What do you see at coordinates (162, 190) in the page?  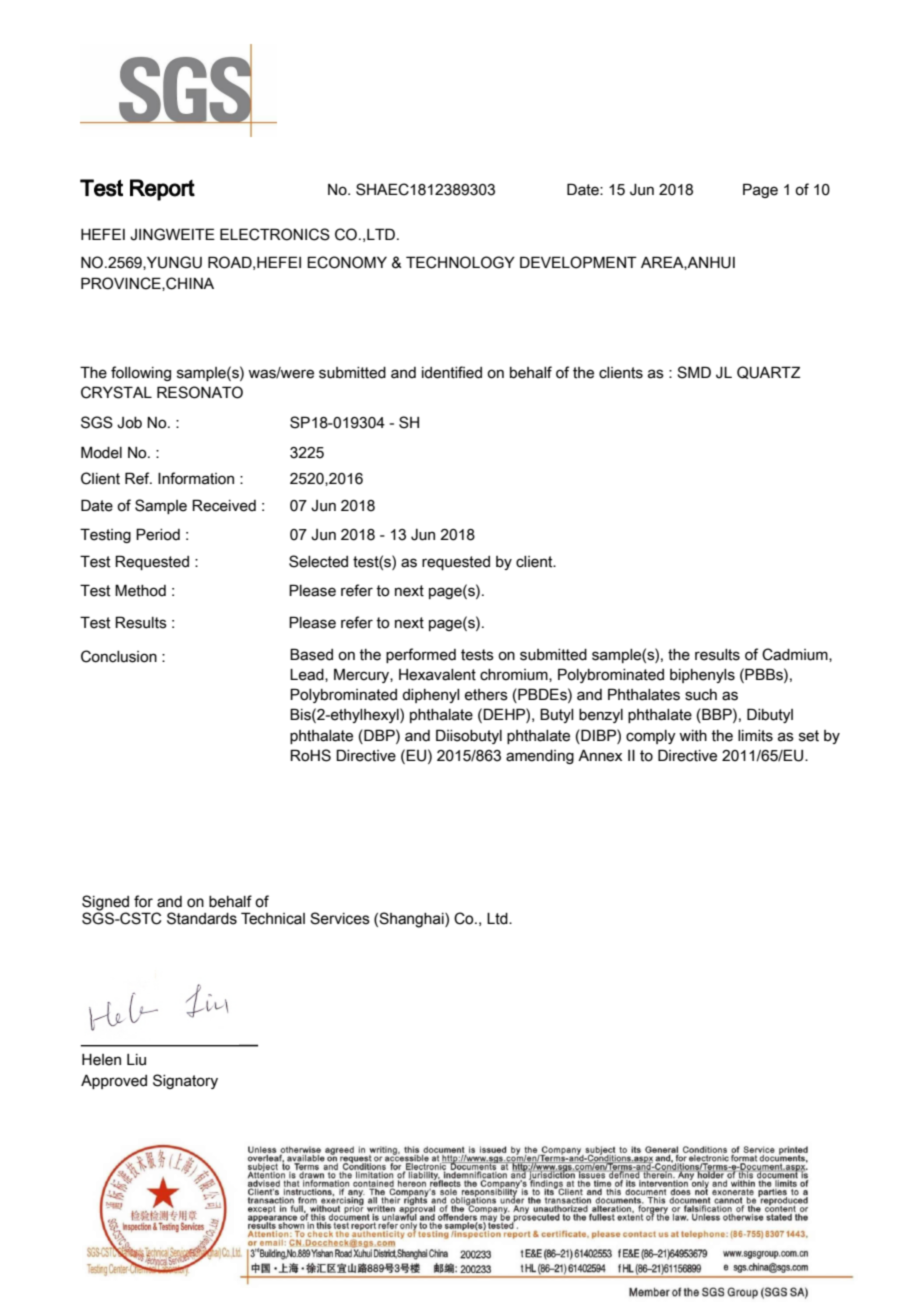 I see `Report` at bounding box center [162, 190].
